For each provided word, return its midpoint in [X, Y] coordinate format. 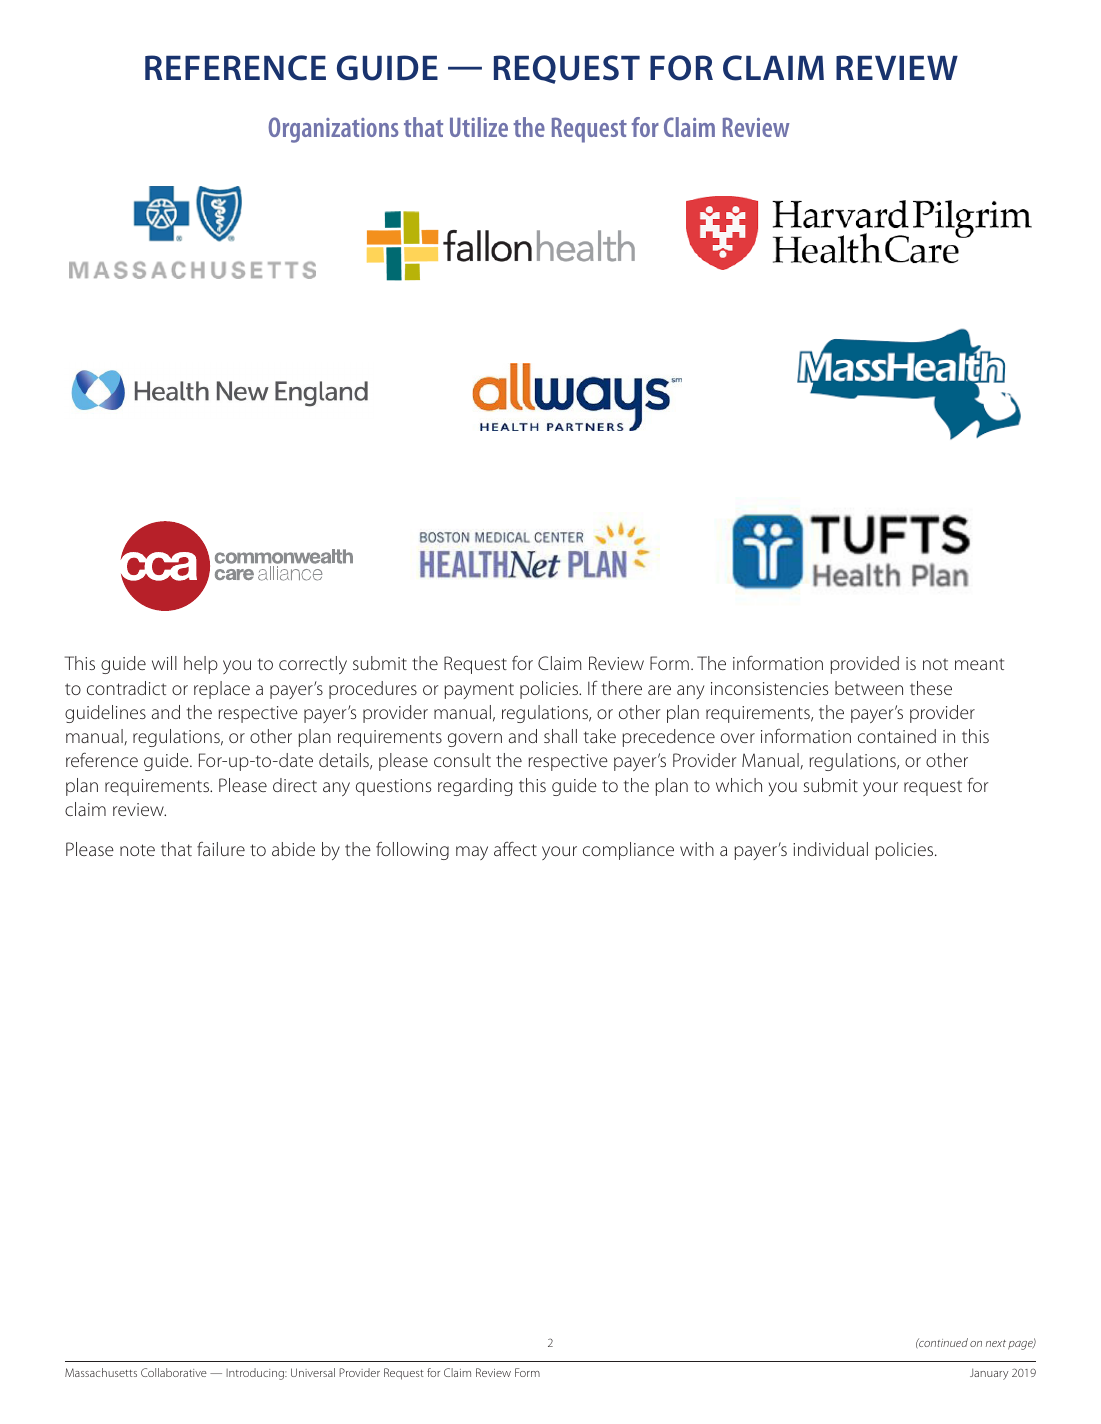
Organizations [333, 130]
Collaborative [174, 1372]
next [996, 1343]
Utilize [479, 127]
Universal [313, 1372]
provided [864, 665]
